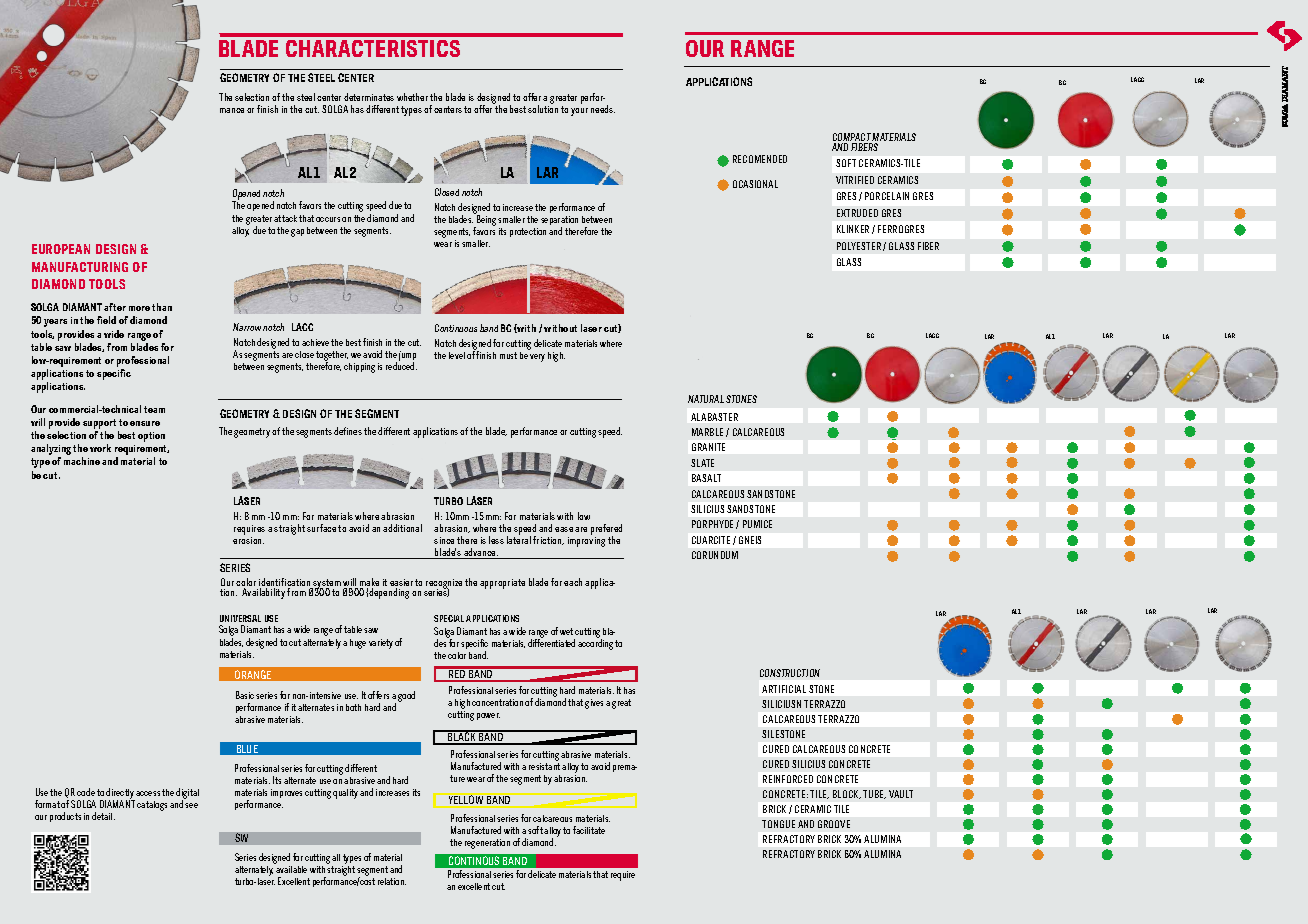  I want to click on COMPACT, so click(853, 138).
